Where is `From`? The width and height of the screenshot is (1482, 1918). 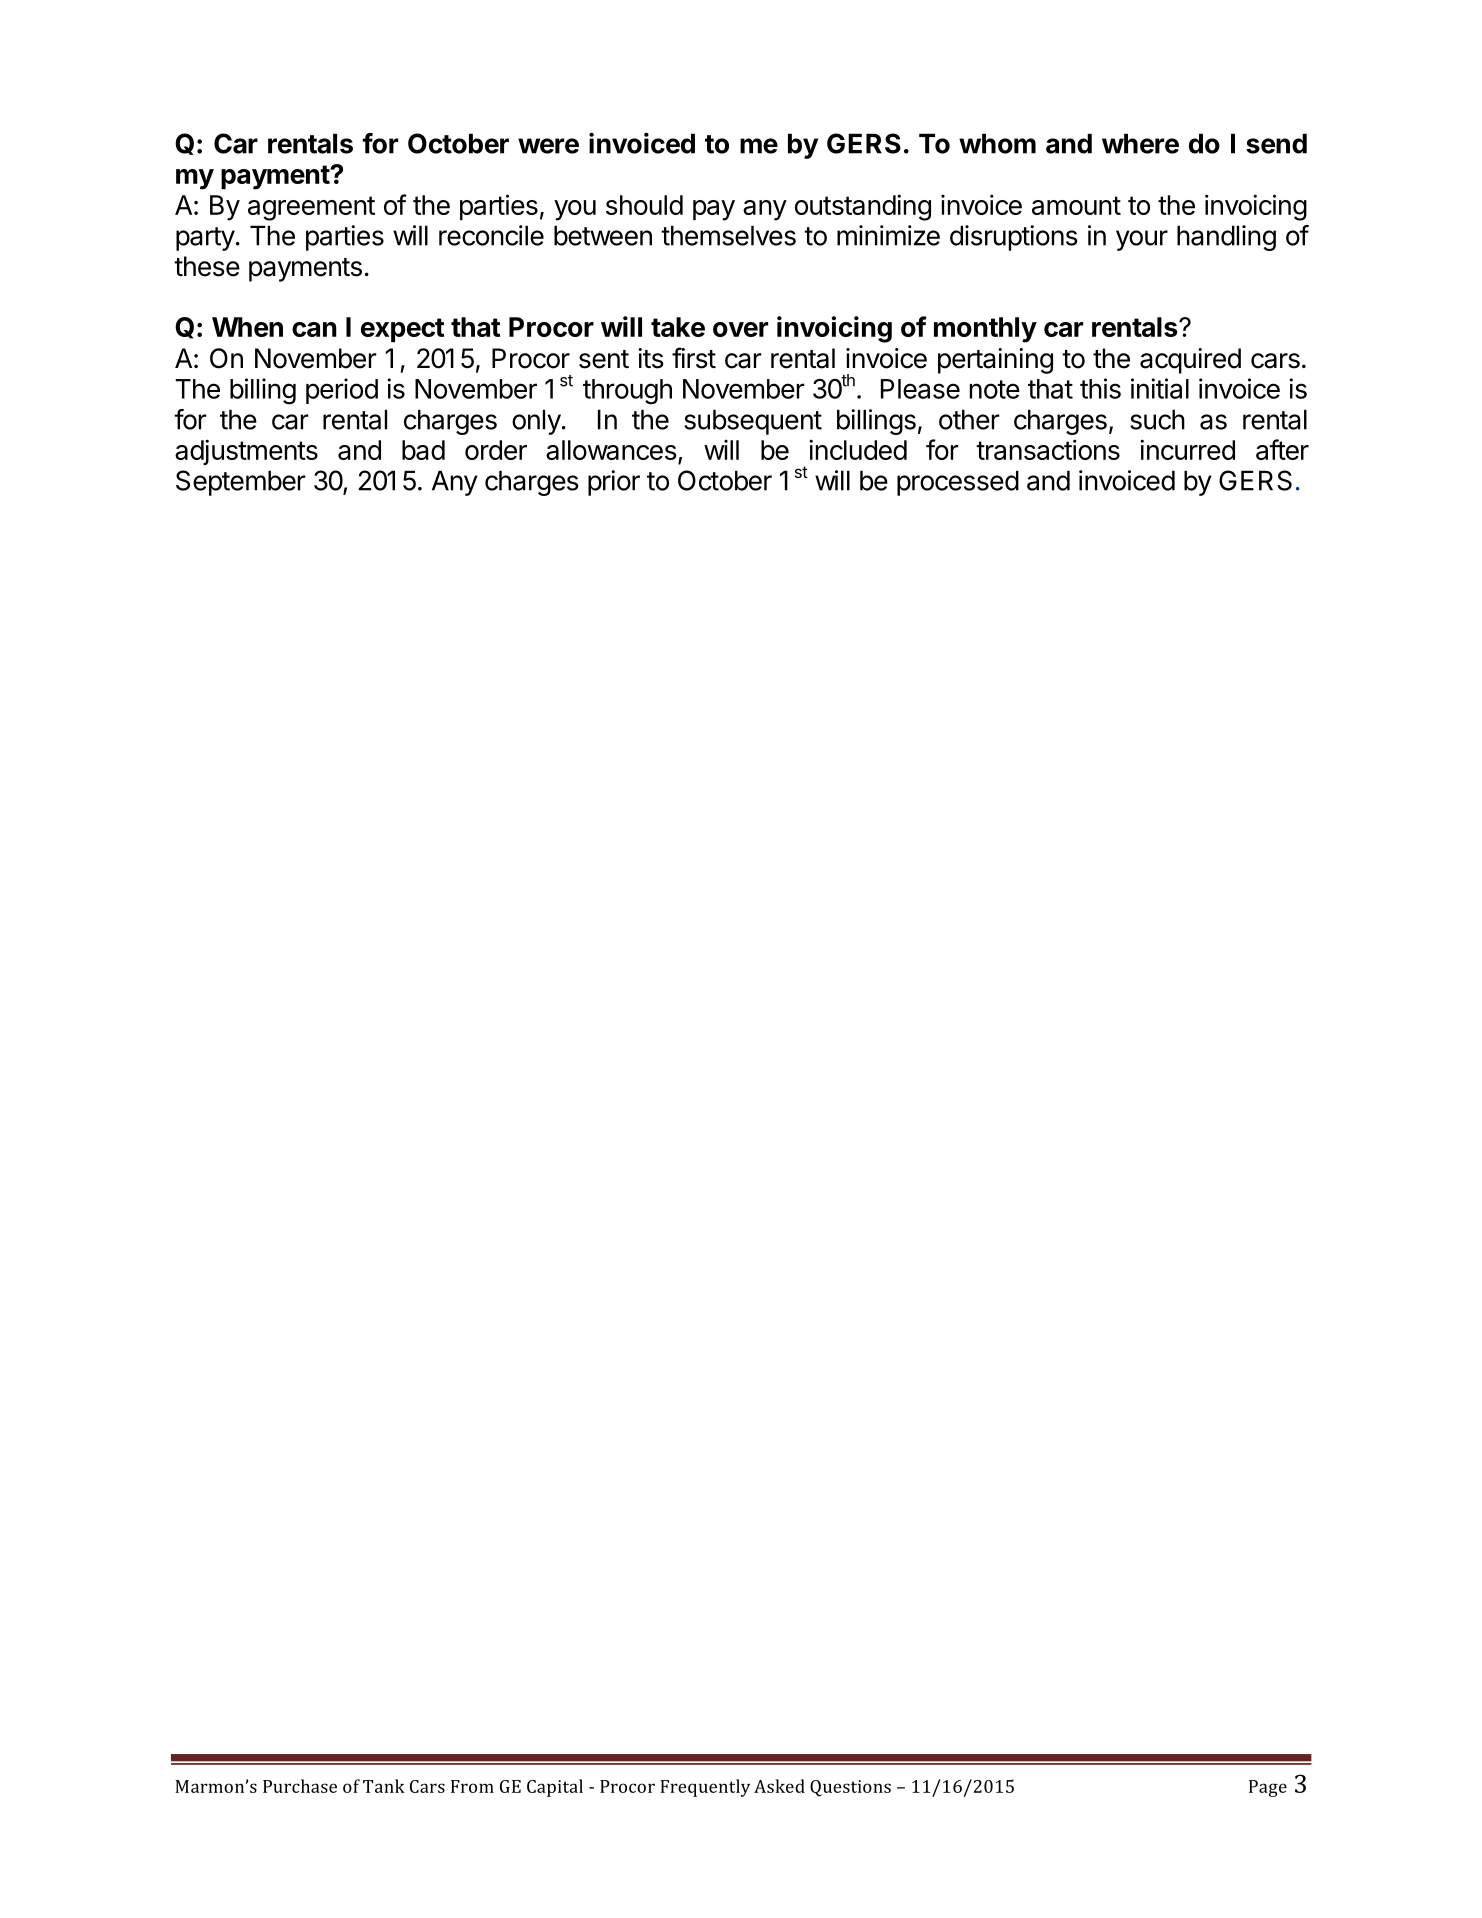 From is located at coordinates (472, 1786).
